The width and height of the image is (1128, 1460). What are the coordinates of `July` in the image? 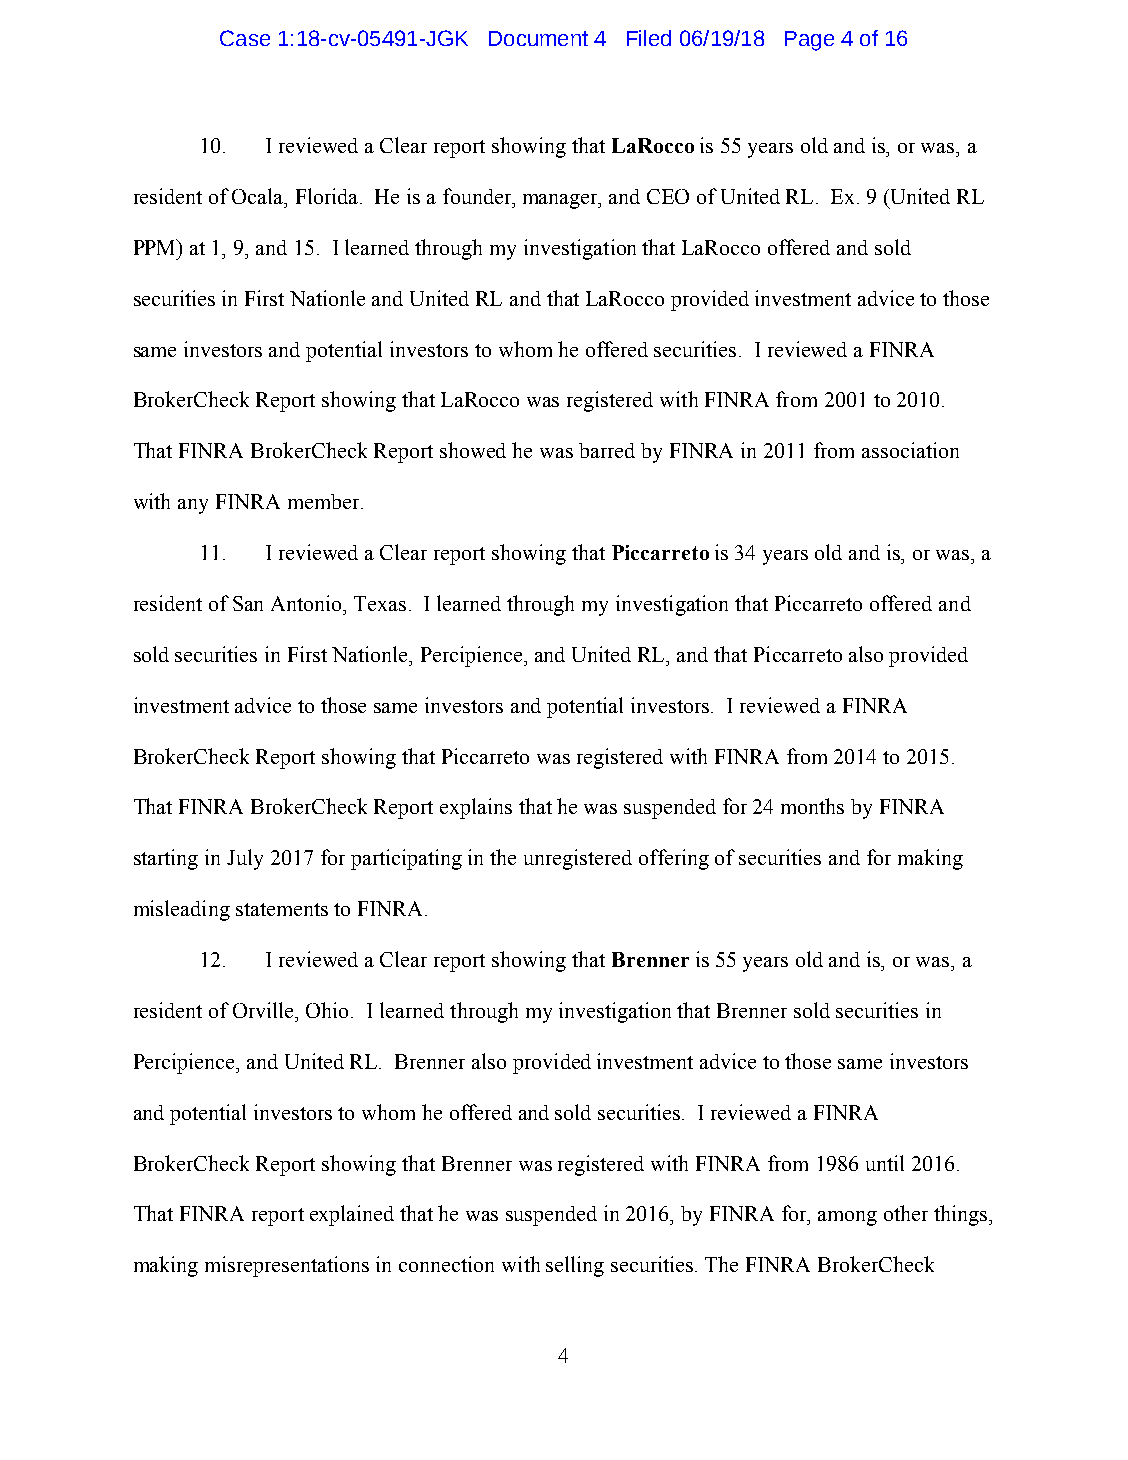 It's located at (245, 859).
